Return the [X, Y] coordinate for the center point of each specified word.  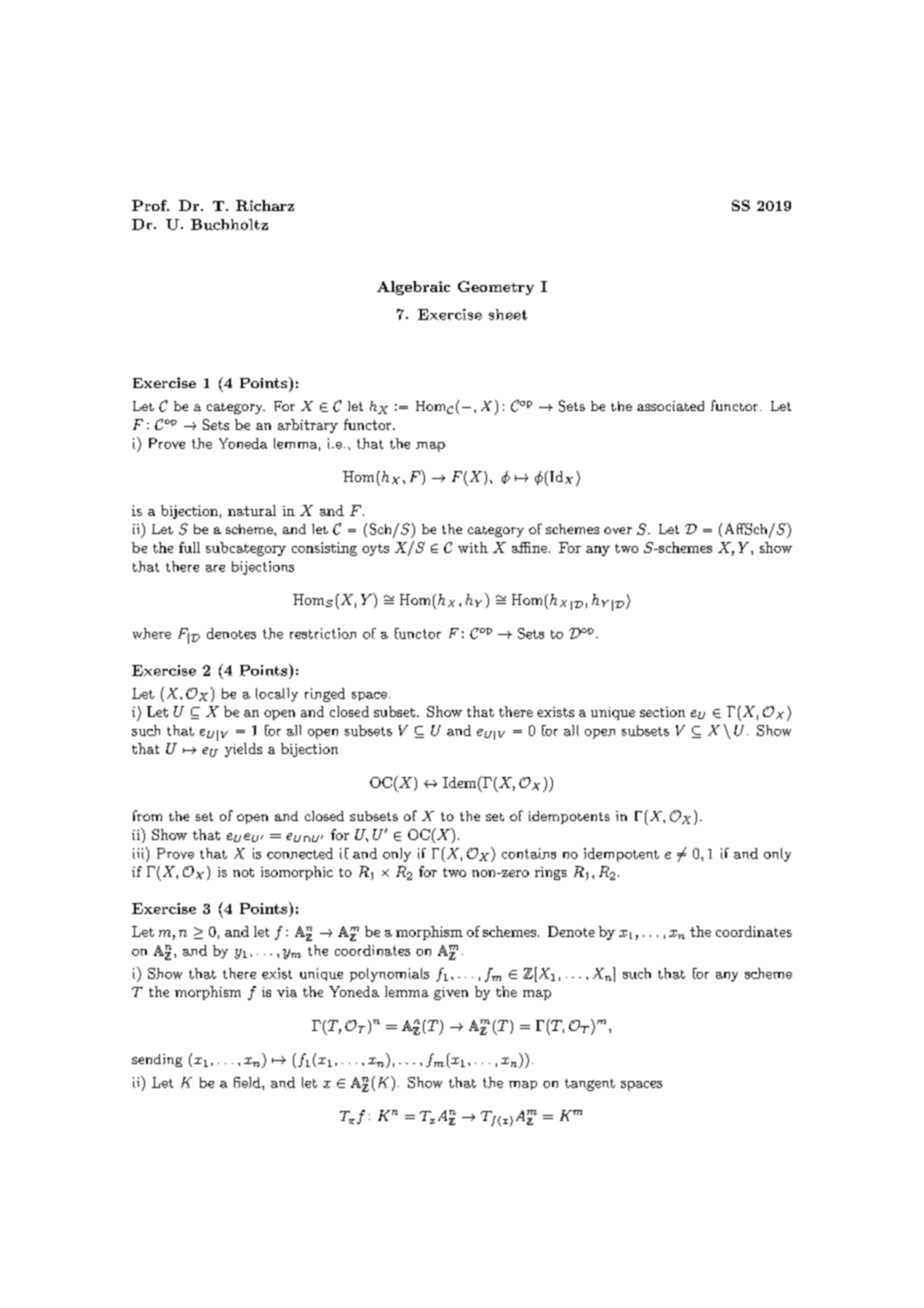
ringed [325, 695]
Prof [150, 205]
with [473, 547]
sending [157, 1060]
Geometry [496, 288]
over [618, 530]
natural [252, 510]
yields [243, 750]
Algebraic [413, 288]
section [662, 712]
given [451, 993]
